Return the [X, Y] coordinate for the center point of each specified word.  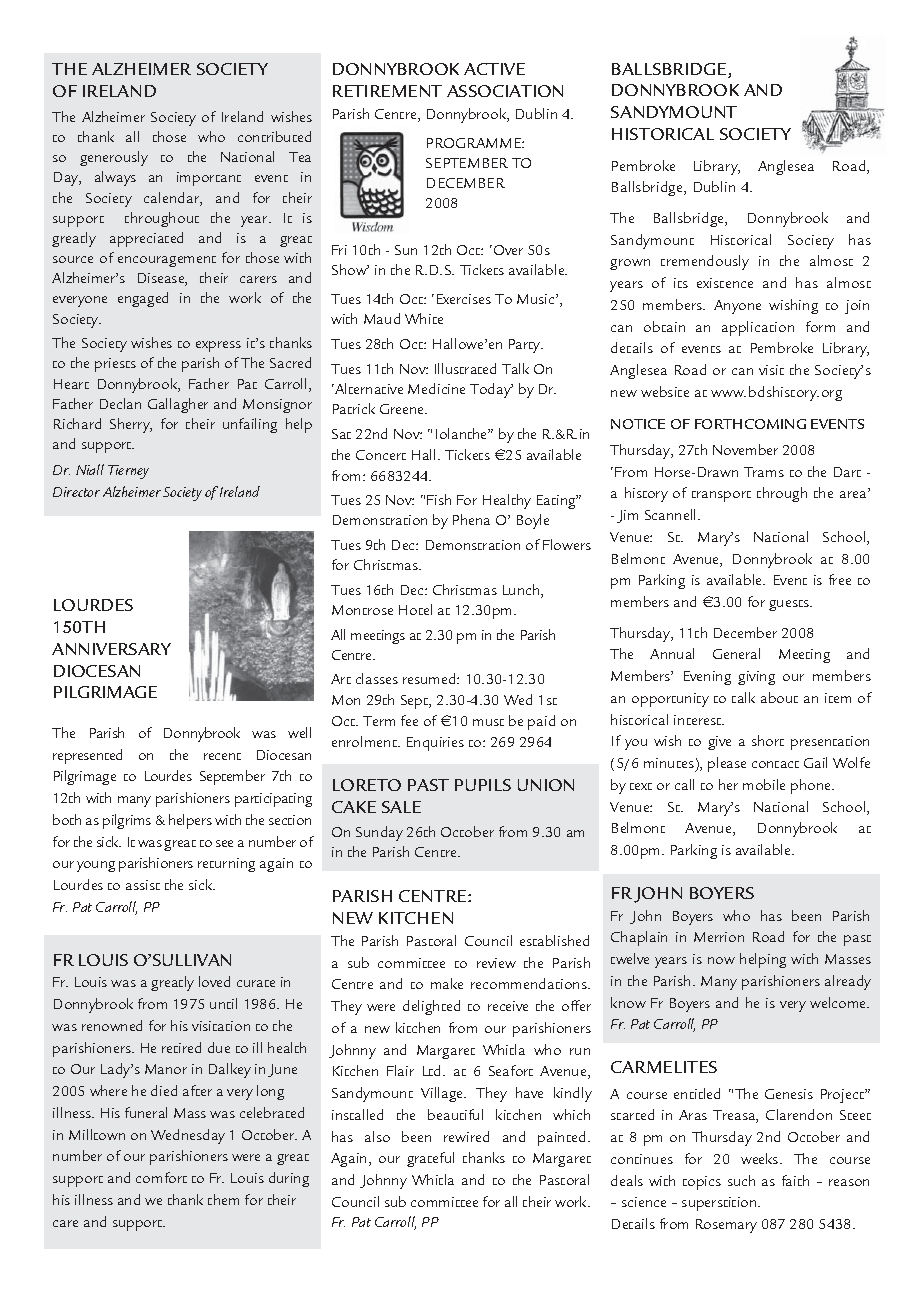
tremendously [705, 262]
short [768, 740]
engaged [143, 299]
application [758, 328]
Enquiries [435, 744]
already [848, 982]
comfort [161, 1177]
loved [214, 981]
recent [222, 756]
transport [721, 496]
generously [114, 158]
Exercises [464, 299]
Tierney [128, 472]
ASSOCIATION [505, 91]
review [496, 963]
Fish [439, 499]
